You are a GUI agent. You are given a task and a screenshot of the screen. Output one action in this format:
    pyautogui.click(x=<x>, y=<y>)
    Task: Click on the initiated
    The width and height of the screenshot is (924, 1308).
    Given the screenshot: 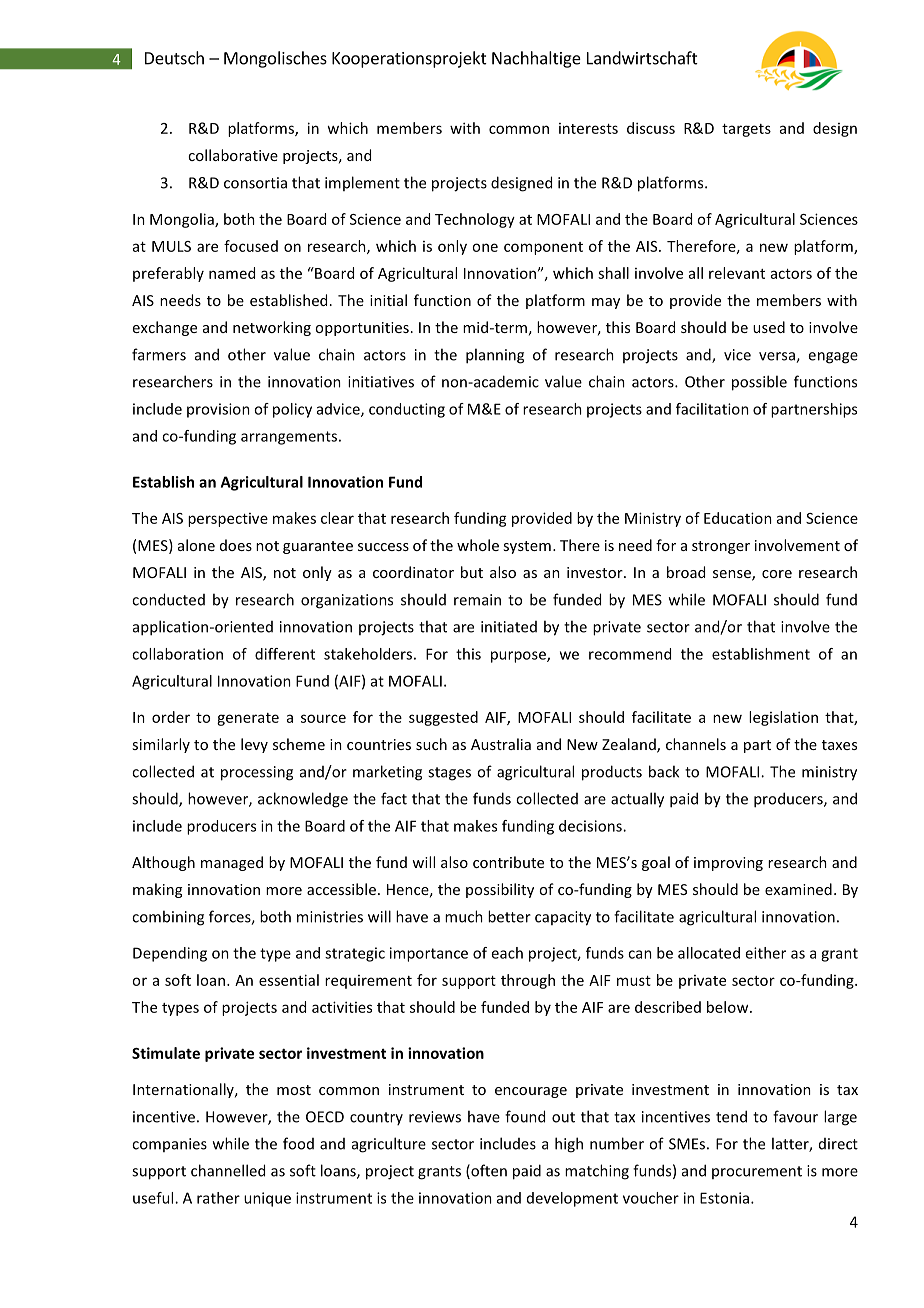 What is the action you would take?
    pyautogui.click(x=509, y=627)
